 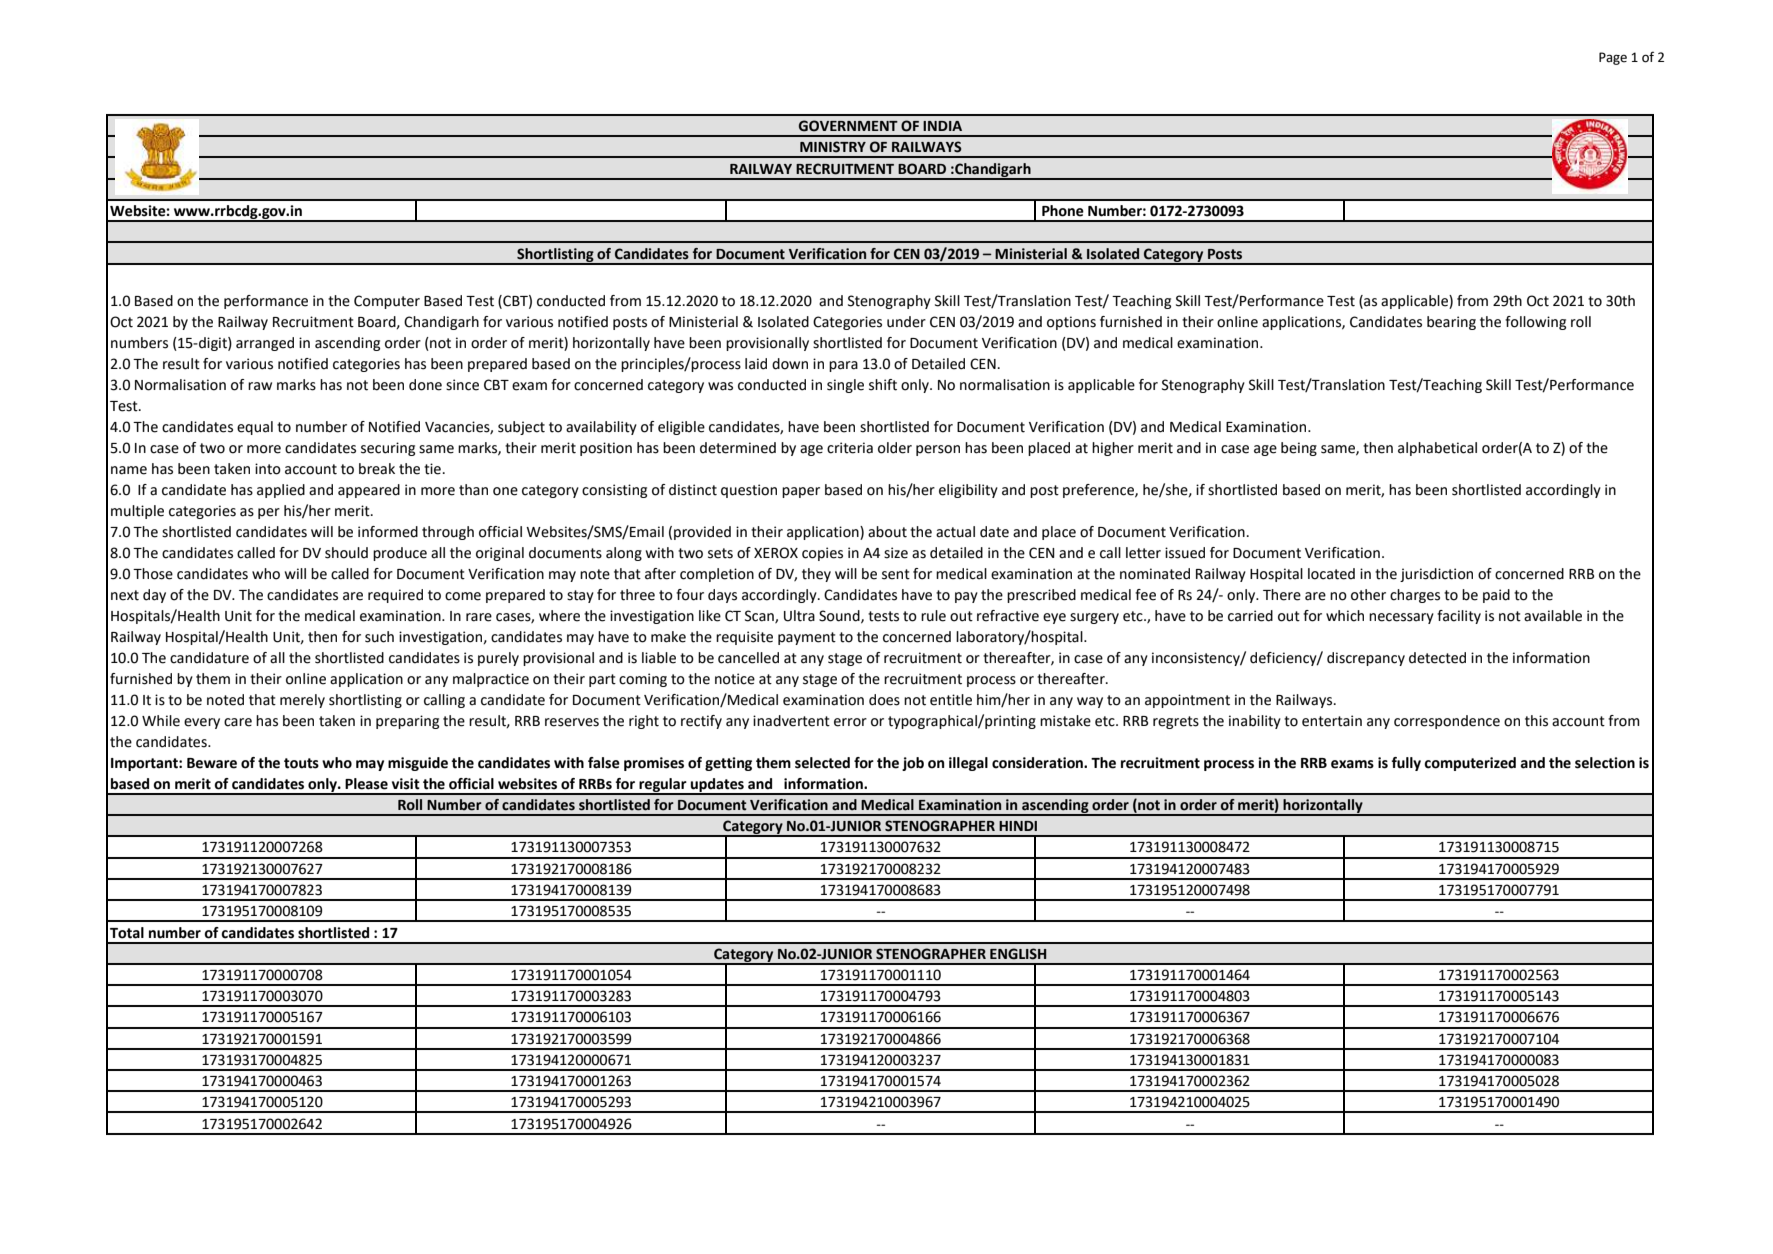 What do you see at coordinates (1613, 58) in the image?
I see `Page` at bounding box center [1613, 58].
